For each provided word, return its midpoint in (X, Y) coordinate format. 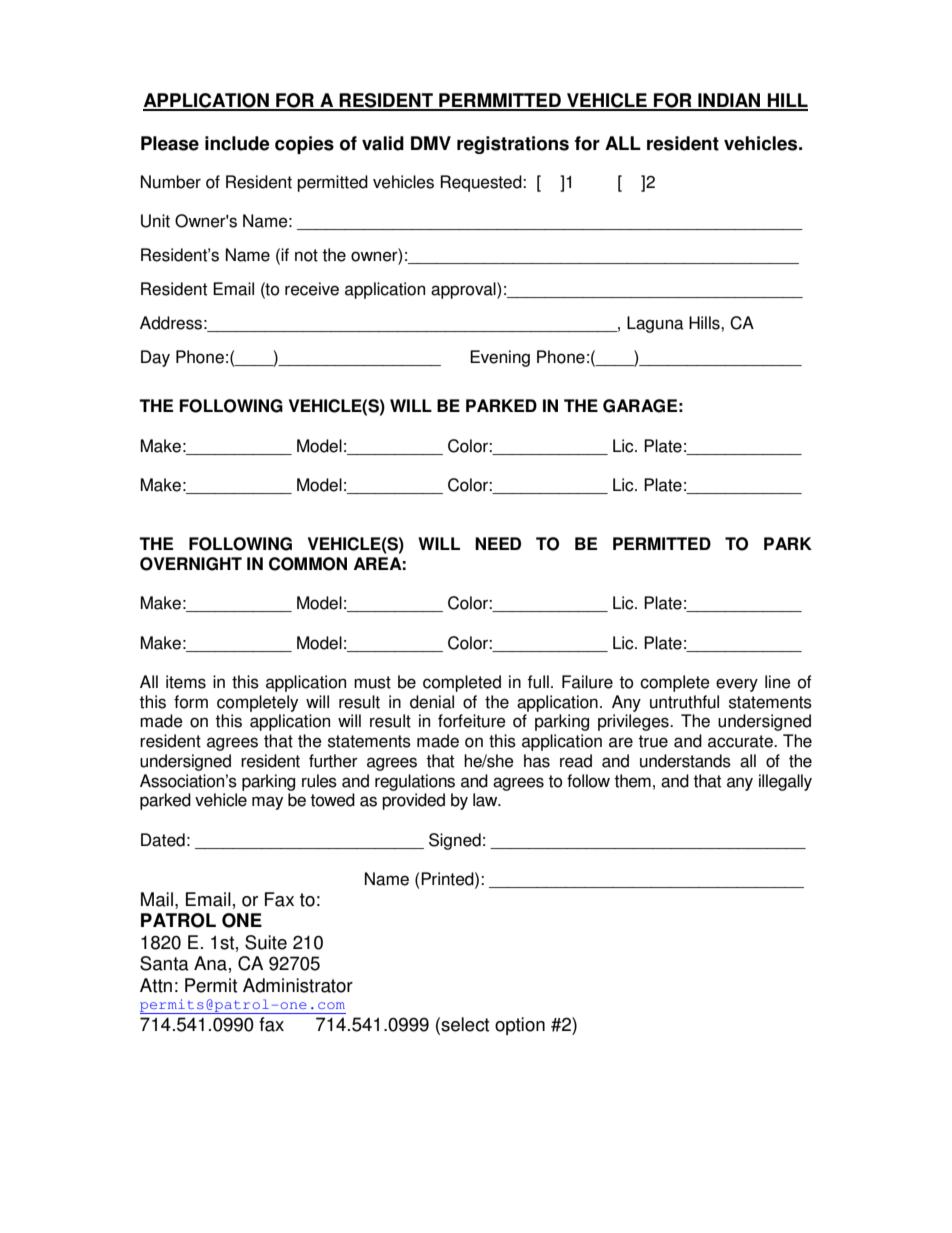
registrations (513, 145)
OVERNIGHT (191, 564)
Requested (482, 183)
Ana (210, 963)
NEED (498, 543)
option (520, 1026)
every (737, 685)
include (237, 143)
